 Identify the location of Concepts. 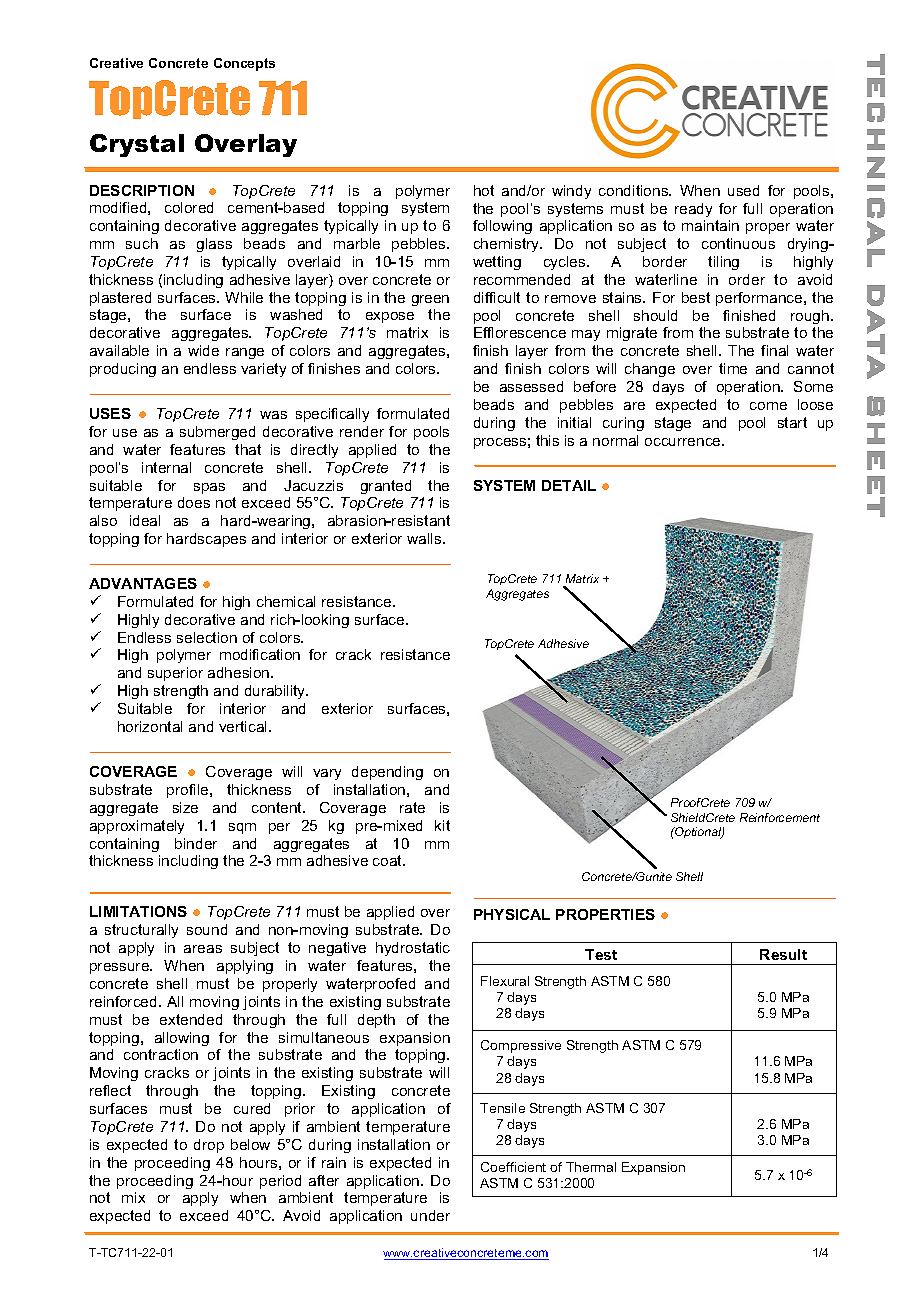
(244, 64).
